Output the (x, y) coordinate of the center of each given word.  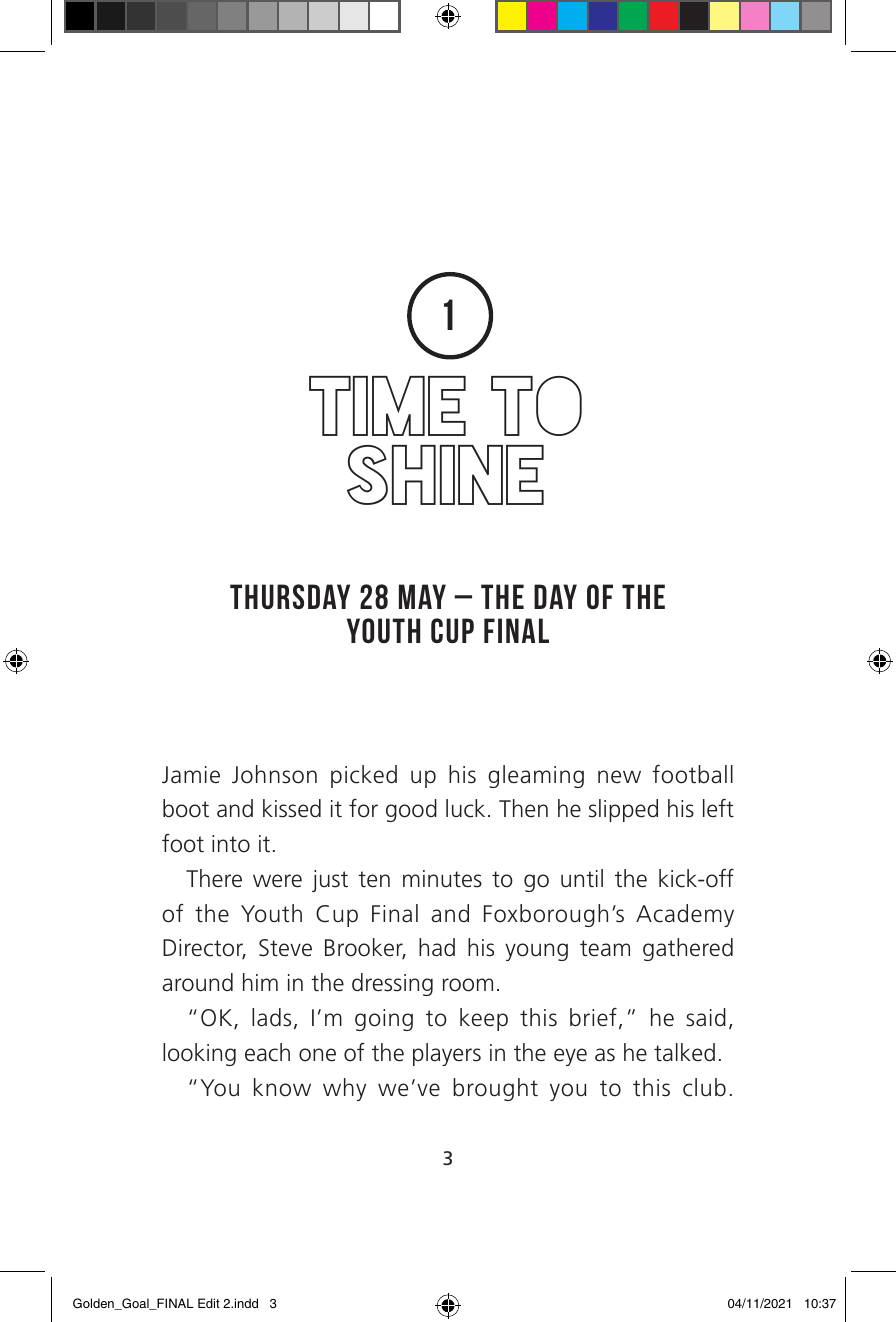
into (231, 844)
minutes (442, 879)
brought (495, 1089)
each (267, 1052)
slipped (623, 810)
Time (387, 406)
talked (684, 1052)
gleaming (536, 776)
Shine (445, 475)
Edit (209, 1303)
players (447, 1054)
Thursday (290, 597)
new (619, 777)
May (422, 596)
